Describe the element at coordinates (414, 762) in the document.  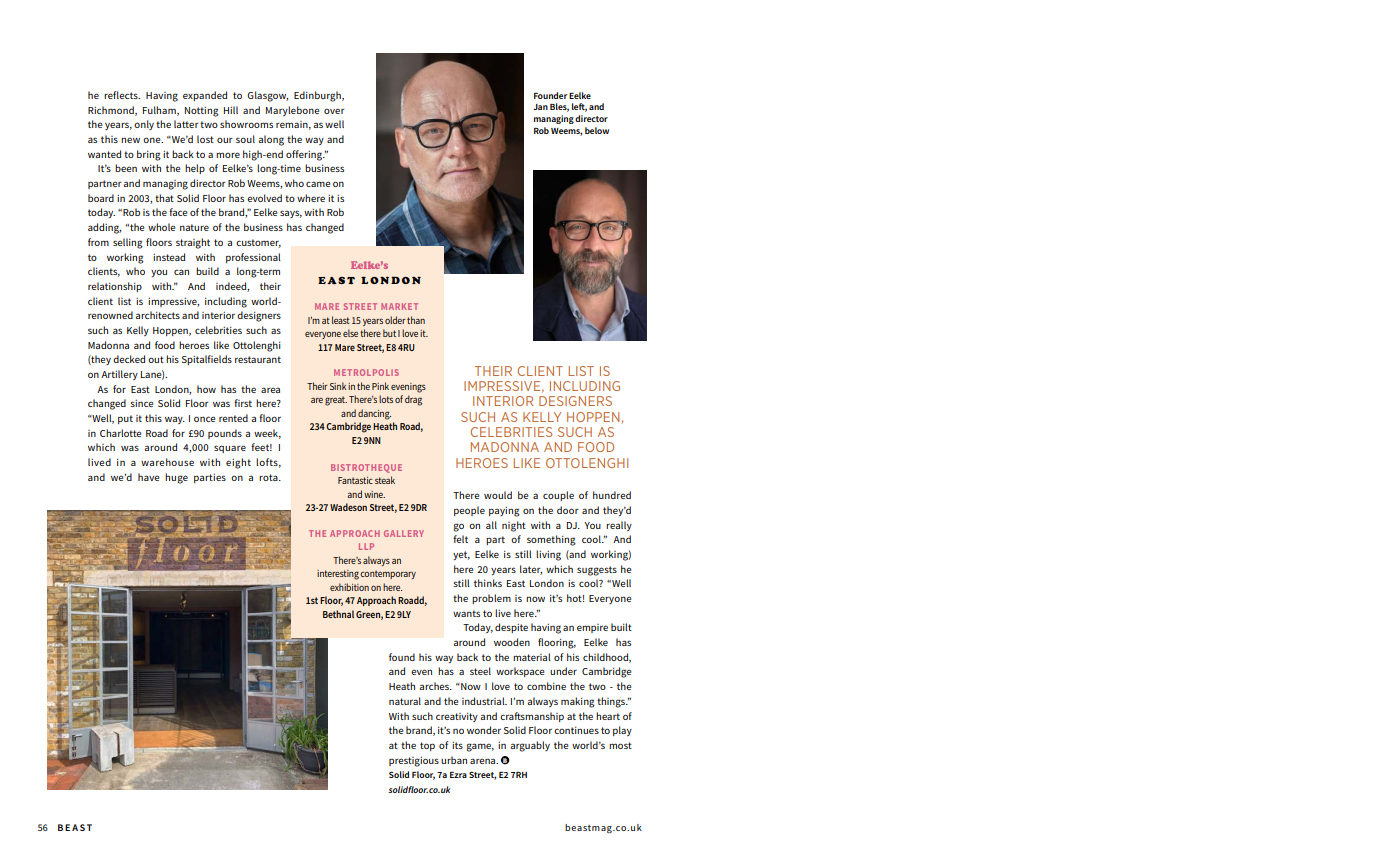
I see `prestigious` at that location.
